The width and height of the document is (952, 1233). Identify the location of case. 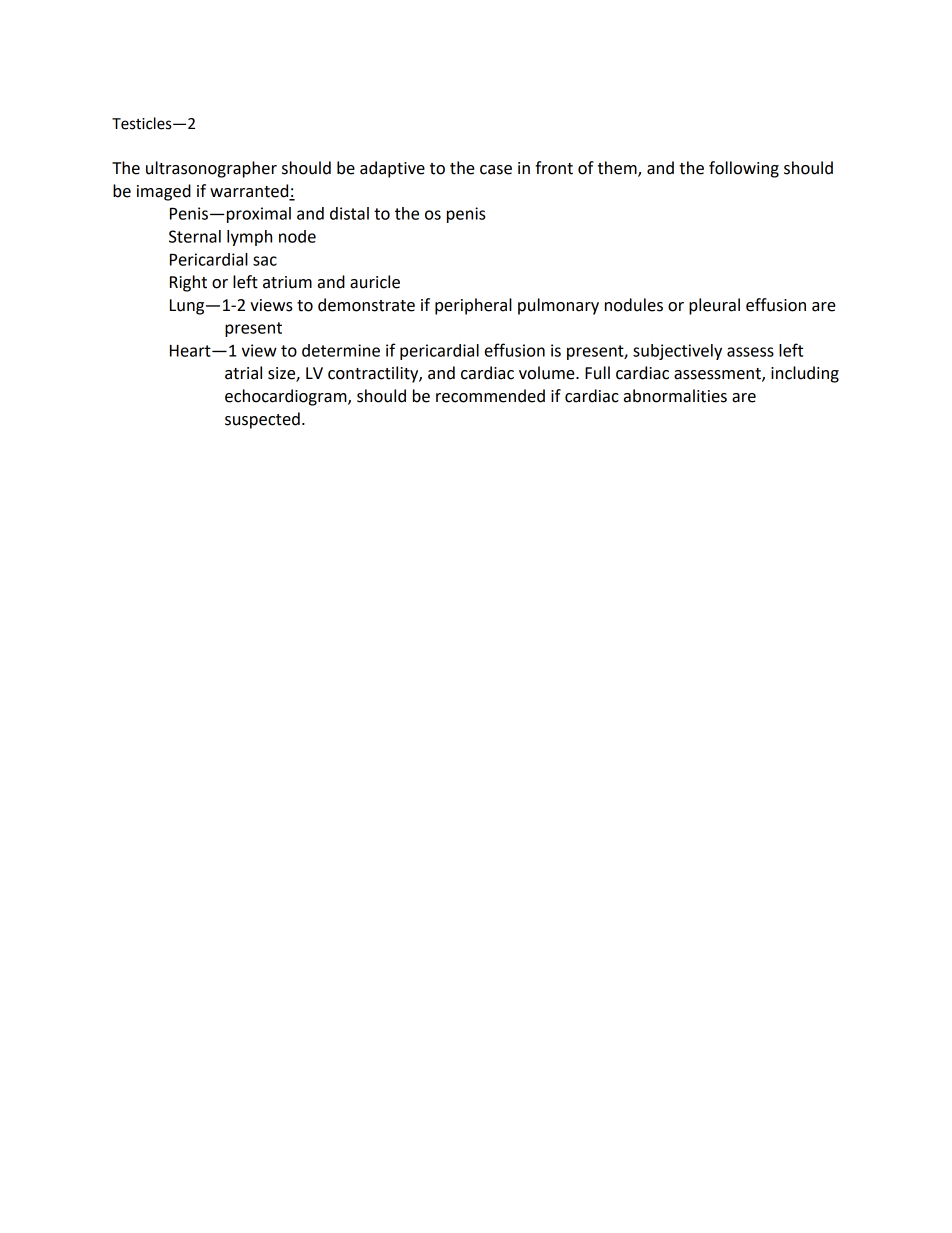
(496, 170).
